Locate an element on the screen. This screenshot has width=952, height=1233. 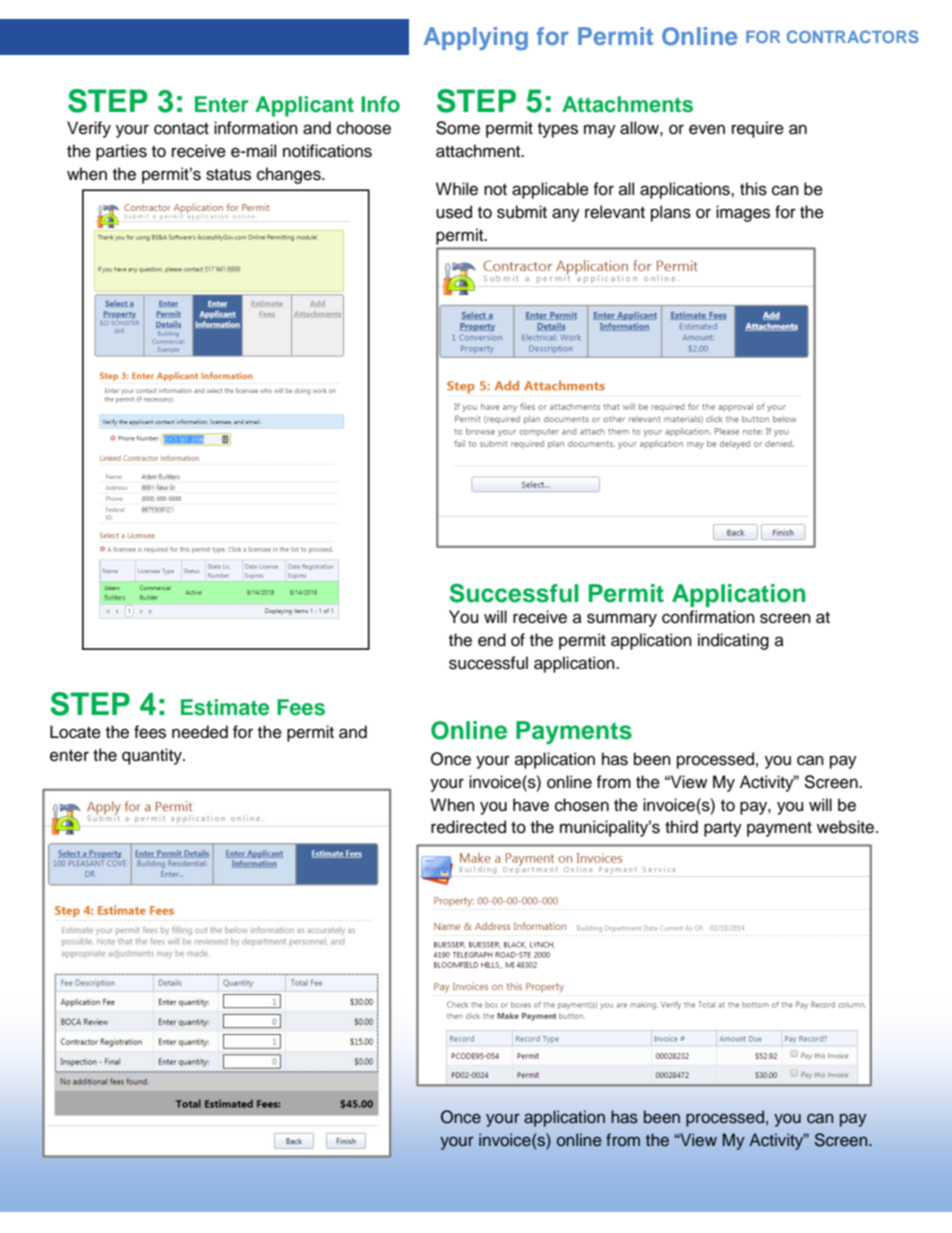
party is located at coordinates (723, 829).
